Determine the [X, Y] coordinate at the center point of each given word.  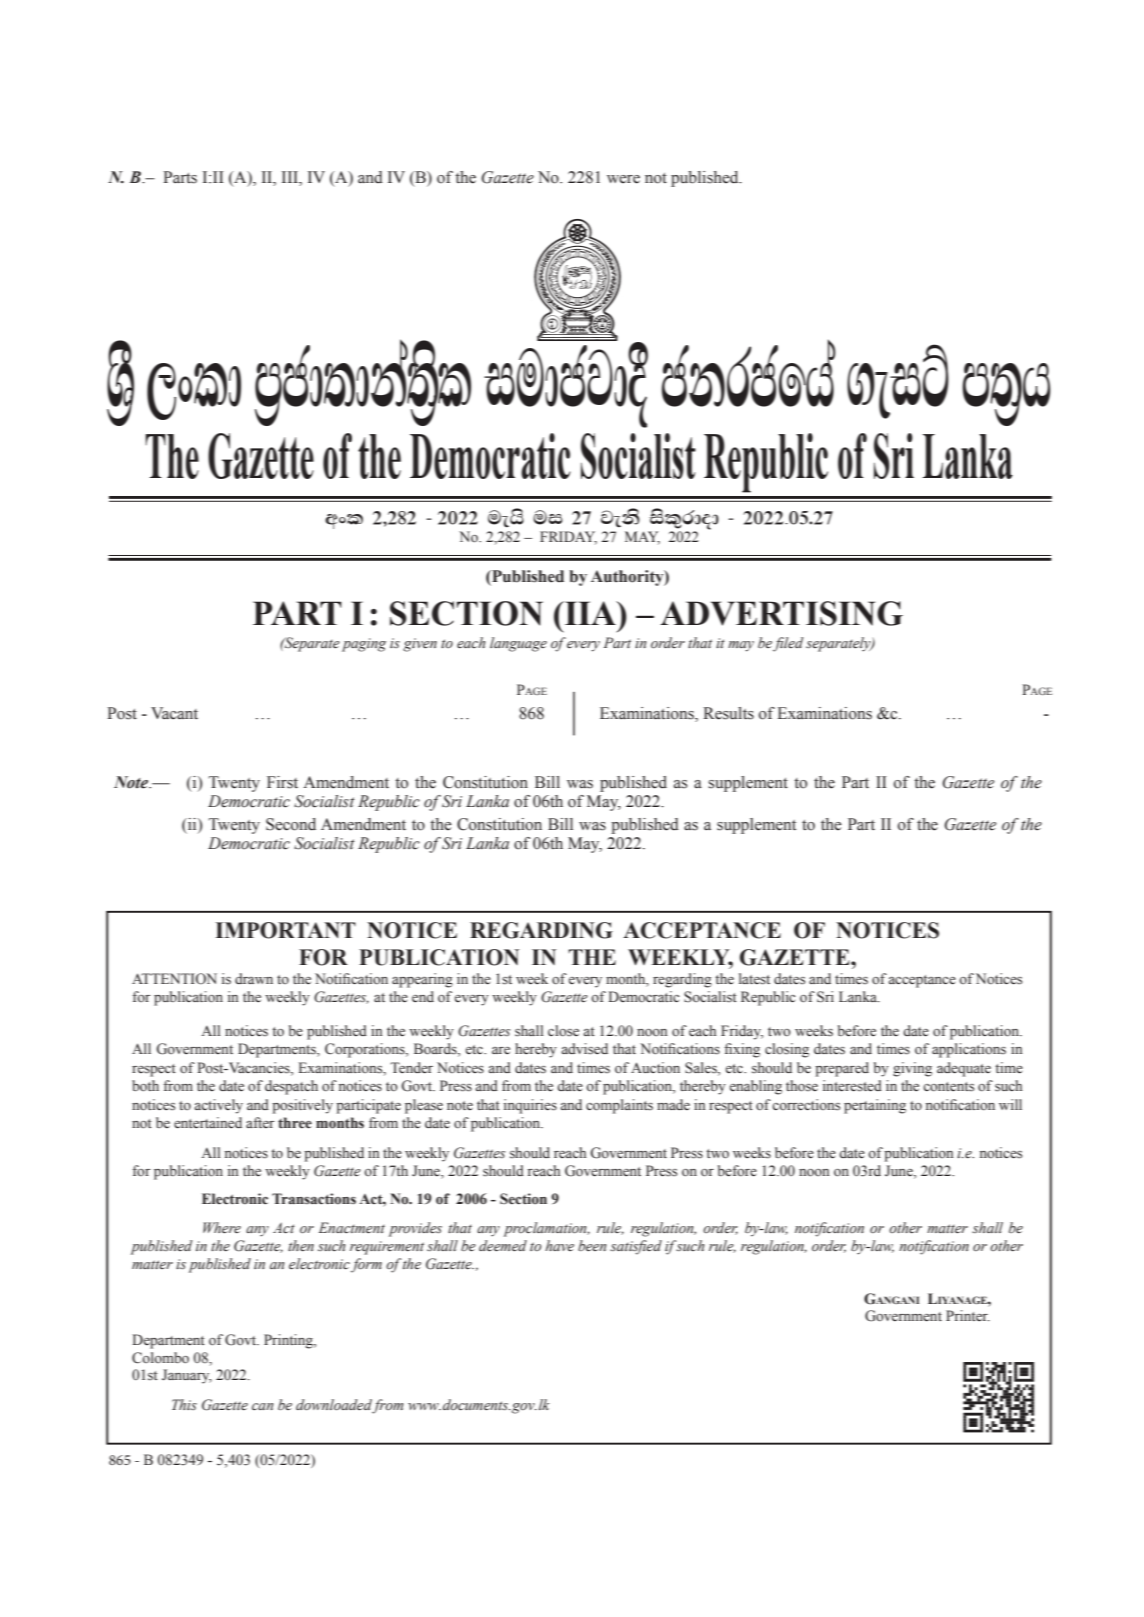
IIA [590, 613]
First [282, 782]
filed [788, 644]
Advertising [781, 613]
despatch [291, 1087]
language [518, 644]
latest [754, 978]
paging [364, 645]
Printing [289, 1341]
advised [585, 1049]
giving [912, 1069]
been [592, 1245]
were [623, 179]
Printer [968, 1315]
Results [728, 713]
